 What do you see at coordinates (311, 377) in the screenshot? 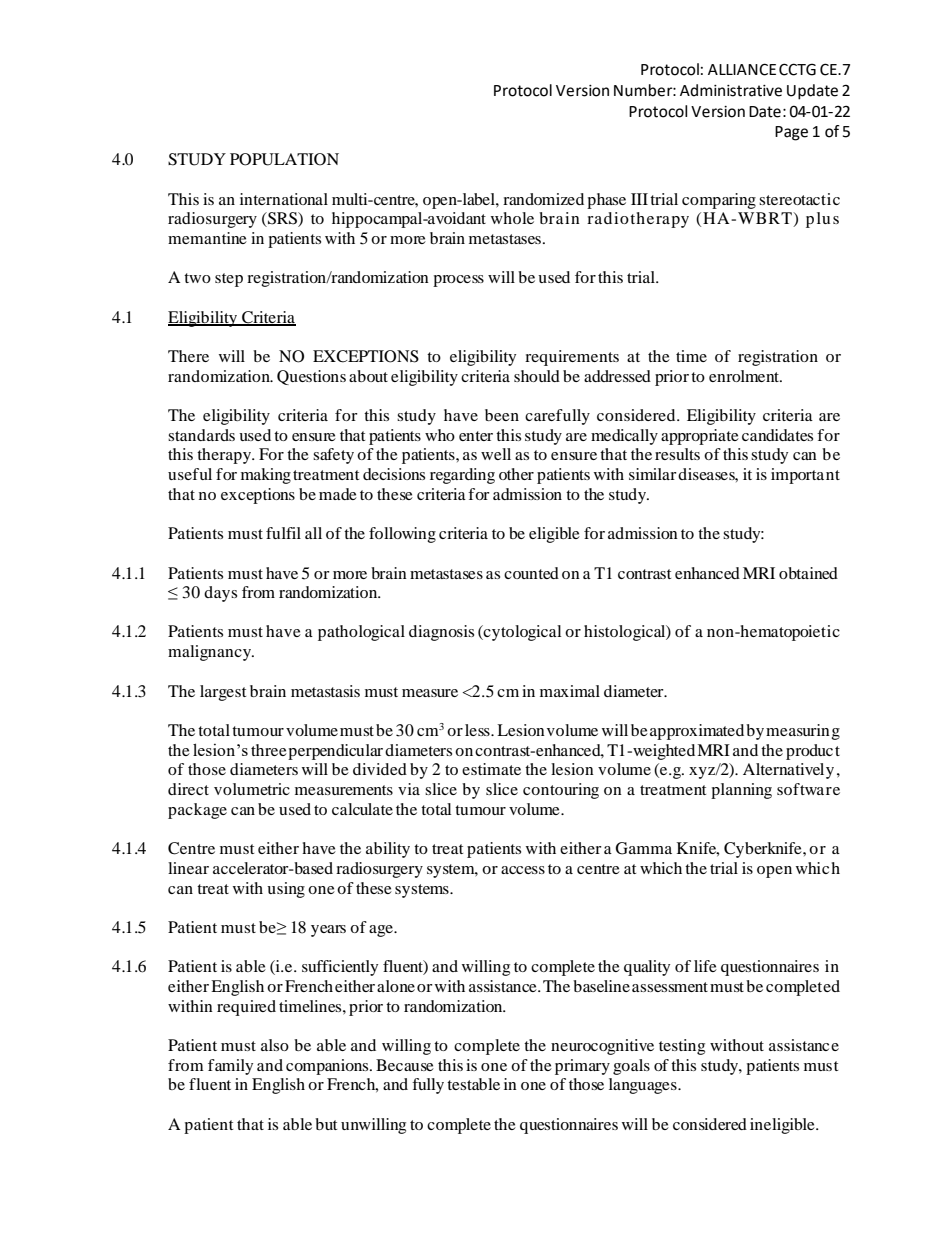
I see `Questions` at bounding box center [311, 377].
